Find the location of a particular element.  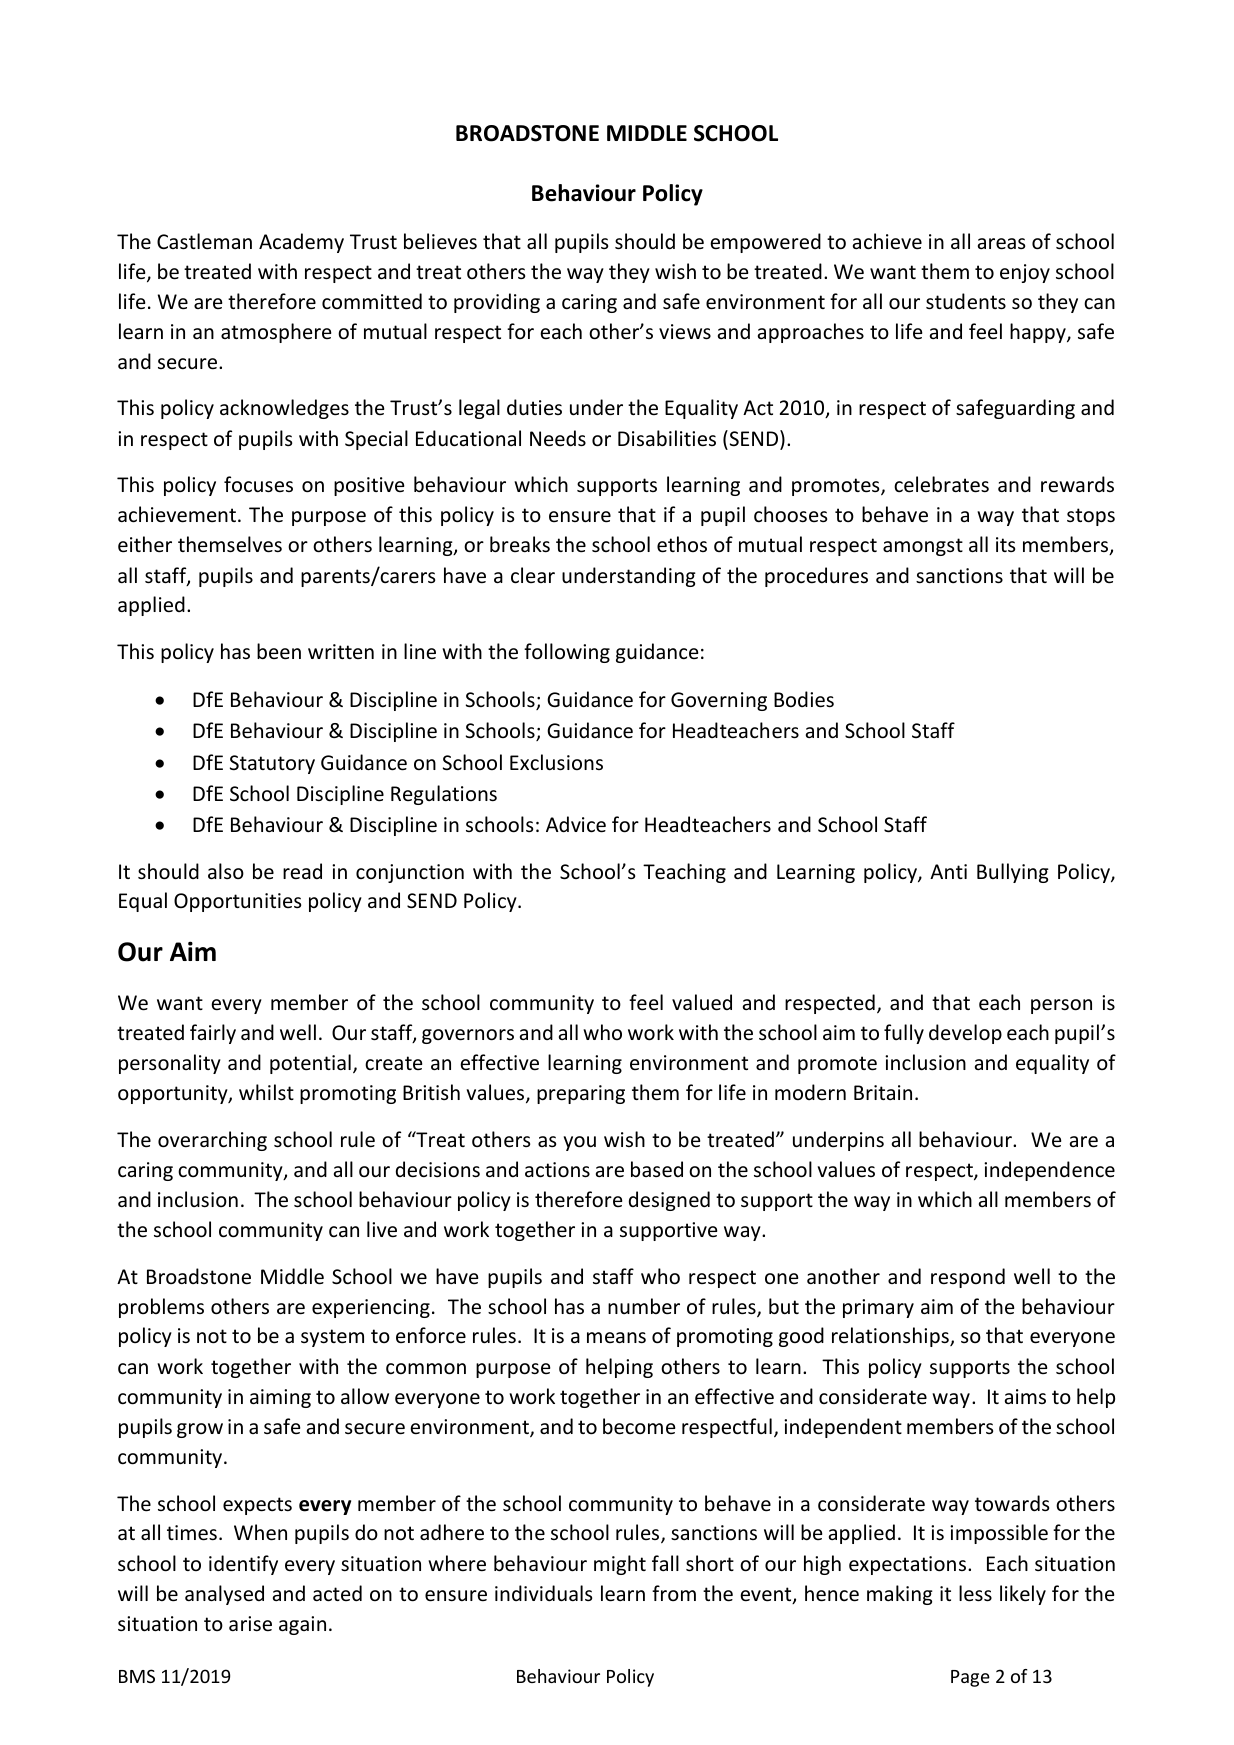

from is located at coordinates (674, 1593).
